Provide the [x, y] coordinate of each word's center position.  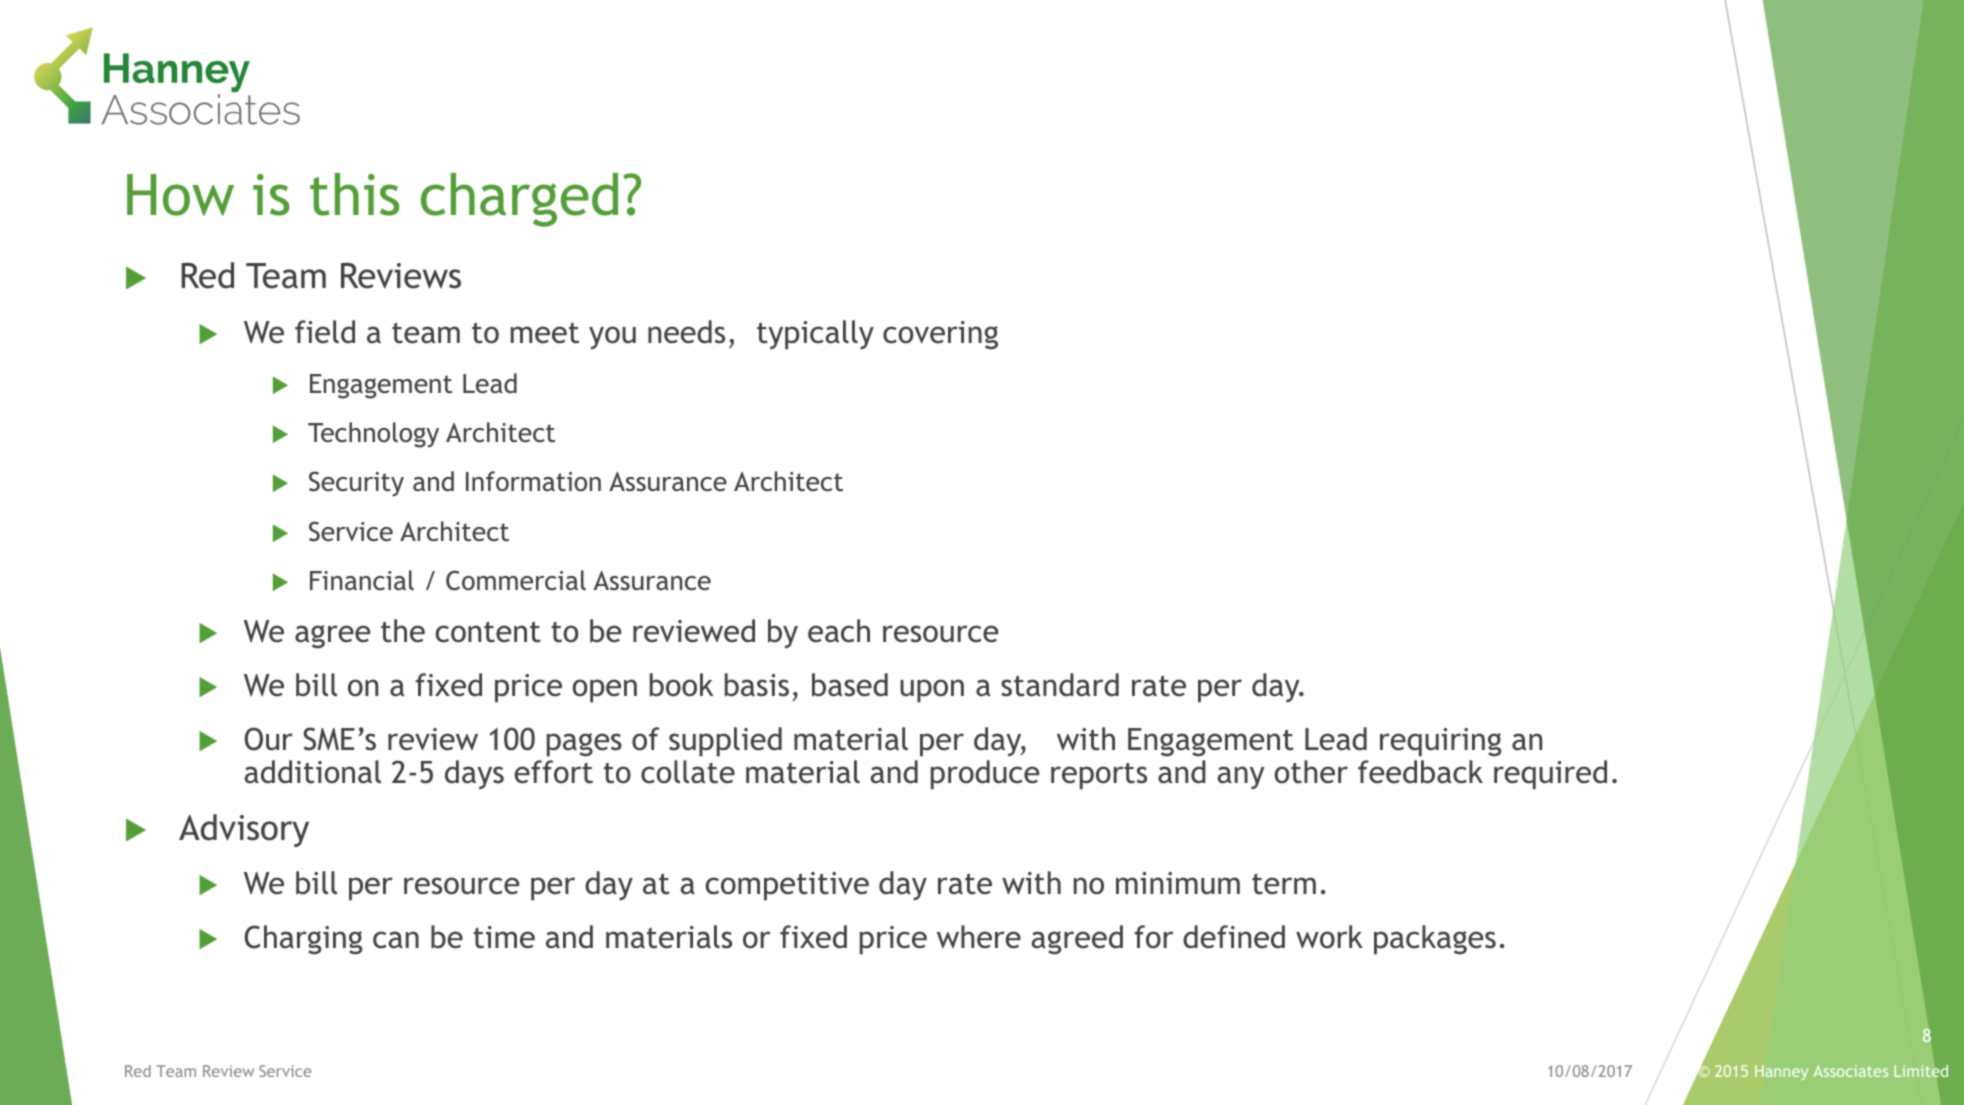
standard [1060, 685]
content [488, 632]
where [979, 937]
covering [940, 335]
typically [815, 335]
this [355, 194]
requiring [1440, 742]
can [396, 940]
